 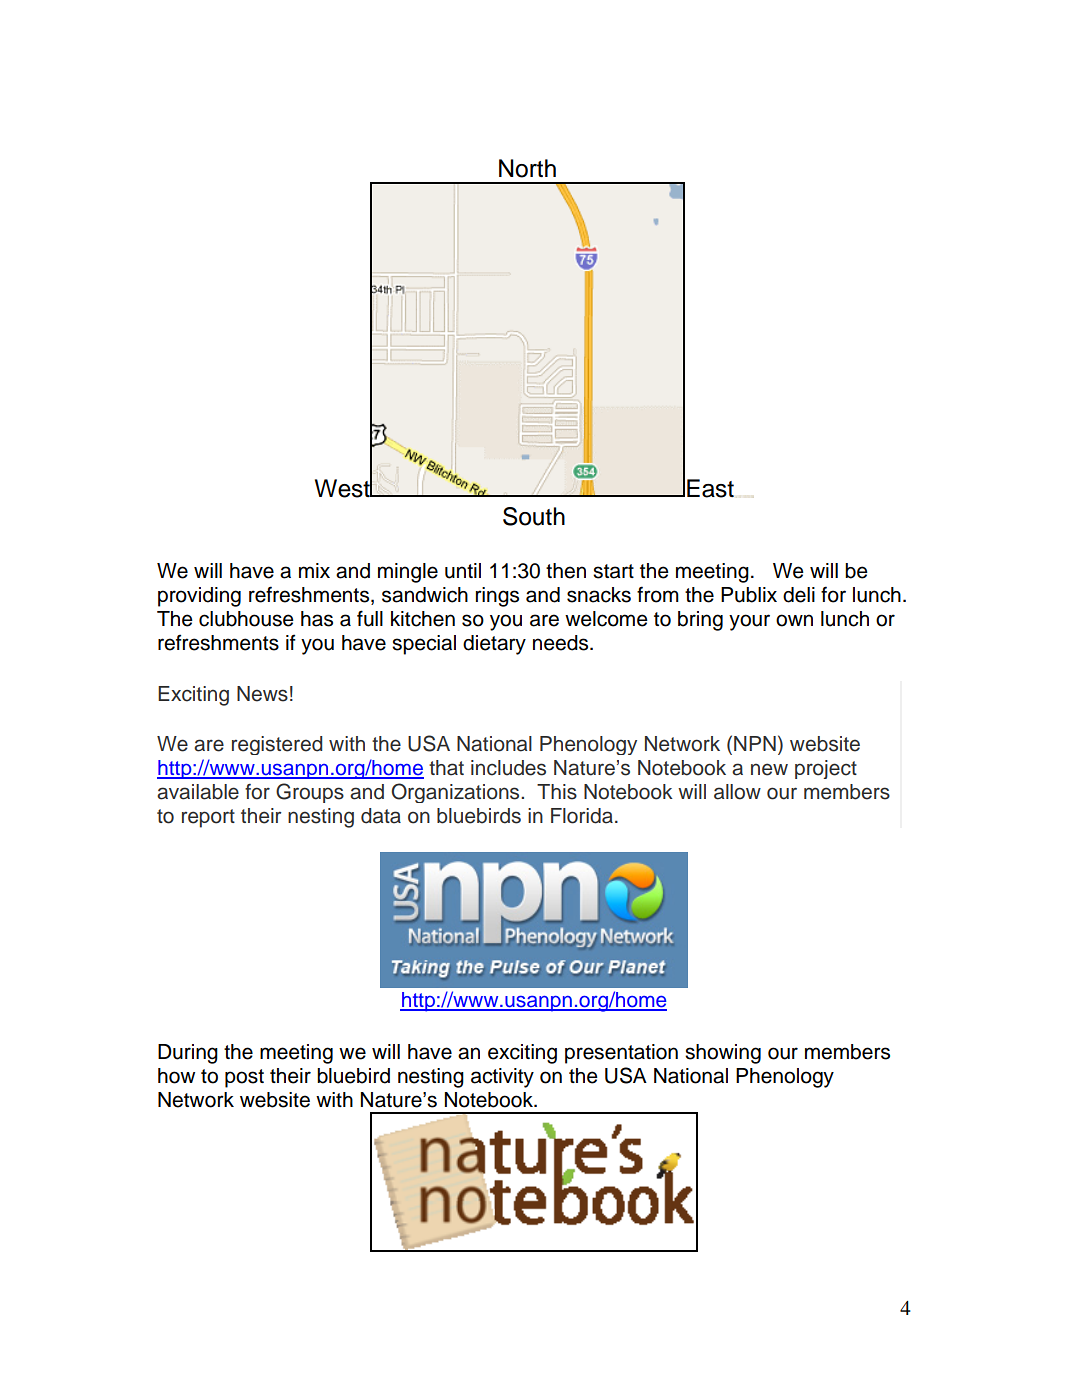 I want to click on North, so click(x=527, y=168).
